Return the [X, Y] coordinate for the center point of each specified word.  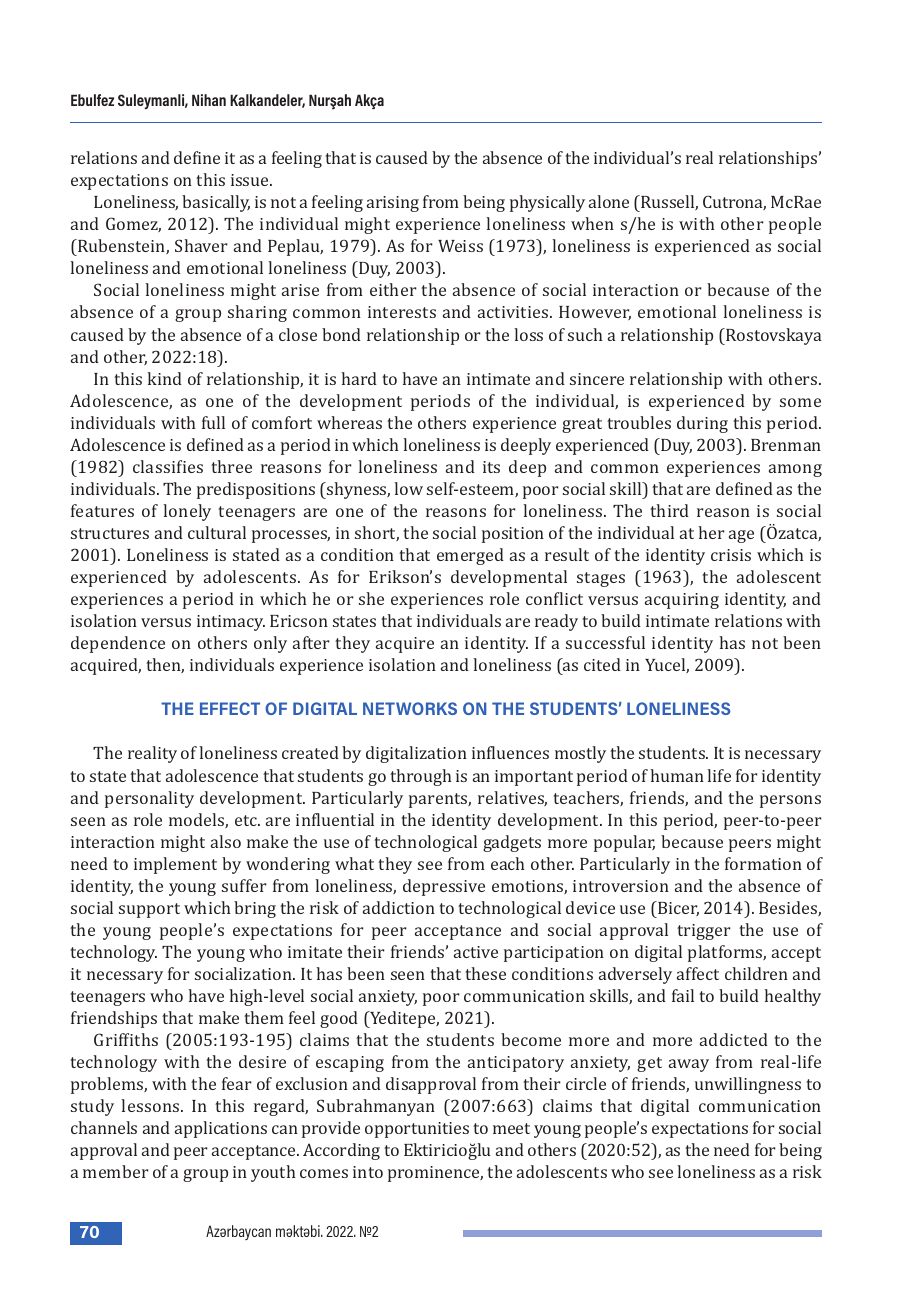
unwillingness [748, 1085]
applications [221, 1129]
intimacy [231, 623]
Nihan [209, 100]
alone [609, 201]
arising [393, 204]
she [371, 598]
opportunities [417, 1130]
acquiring [682, 601]
